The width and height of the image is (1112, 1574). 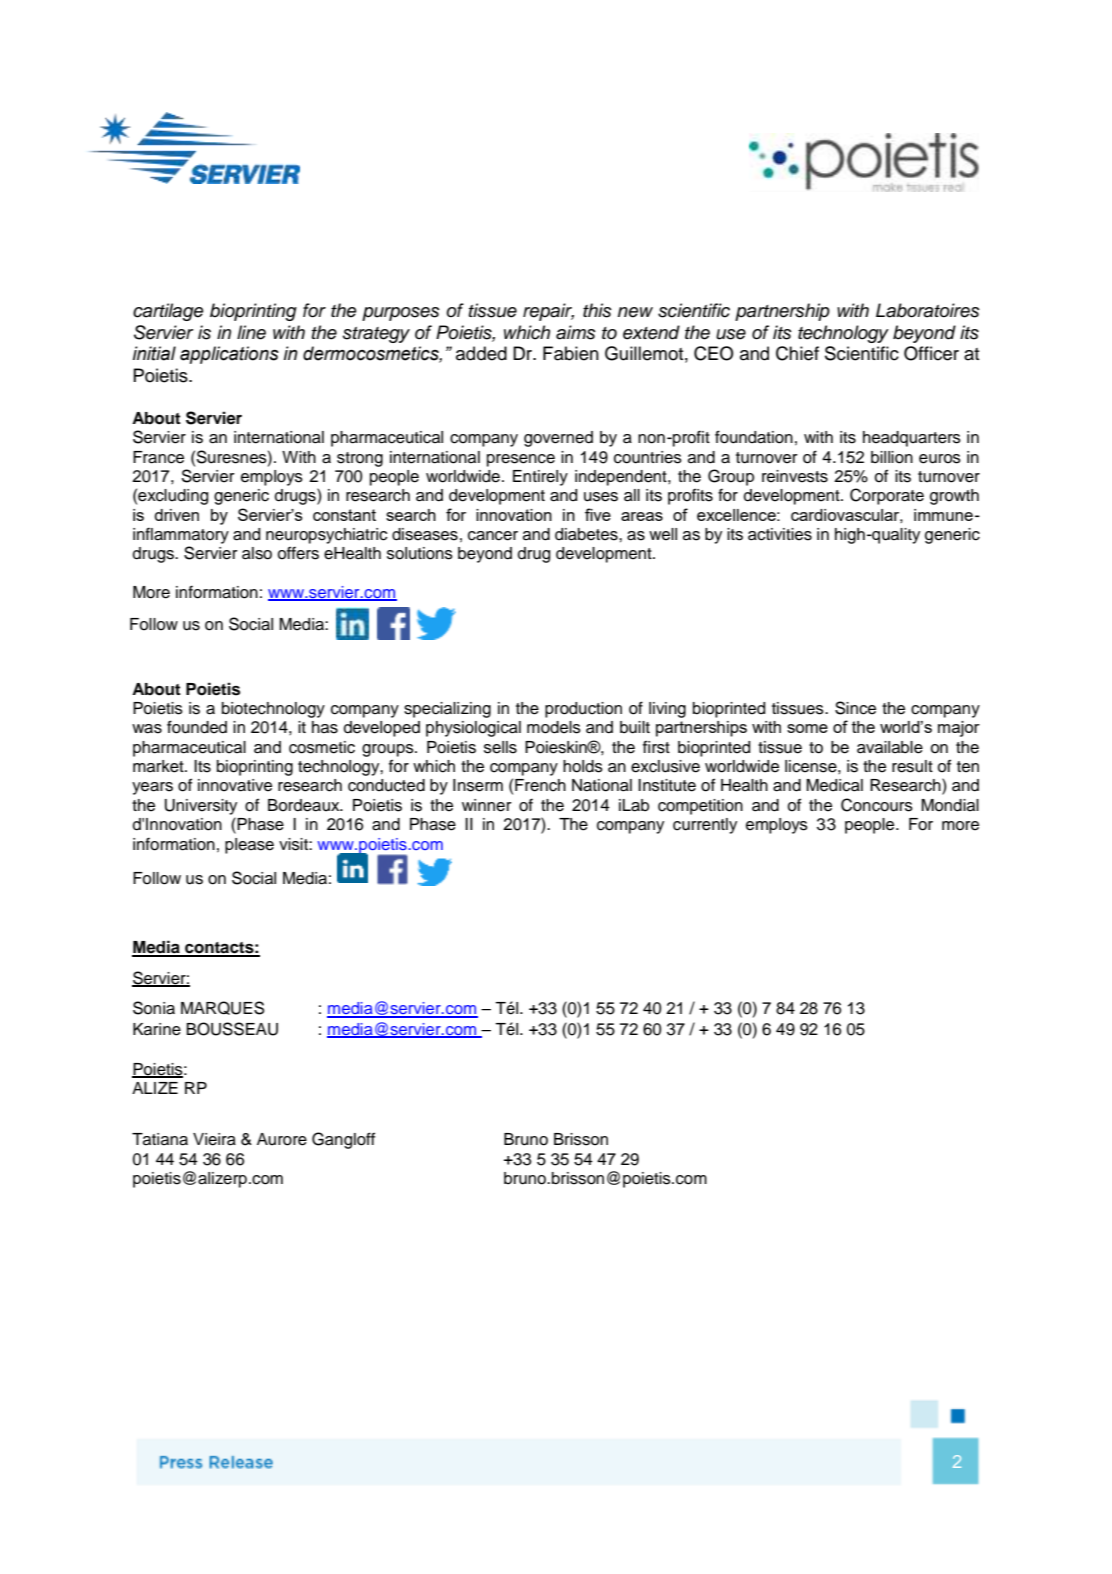 I want to click on Vieira, so click(x=214, y=1139).
